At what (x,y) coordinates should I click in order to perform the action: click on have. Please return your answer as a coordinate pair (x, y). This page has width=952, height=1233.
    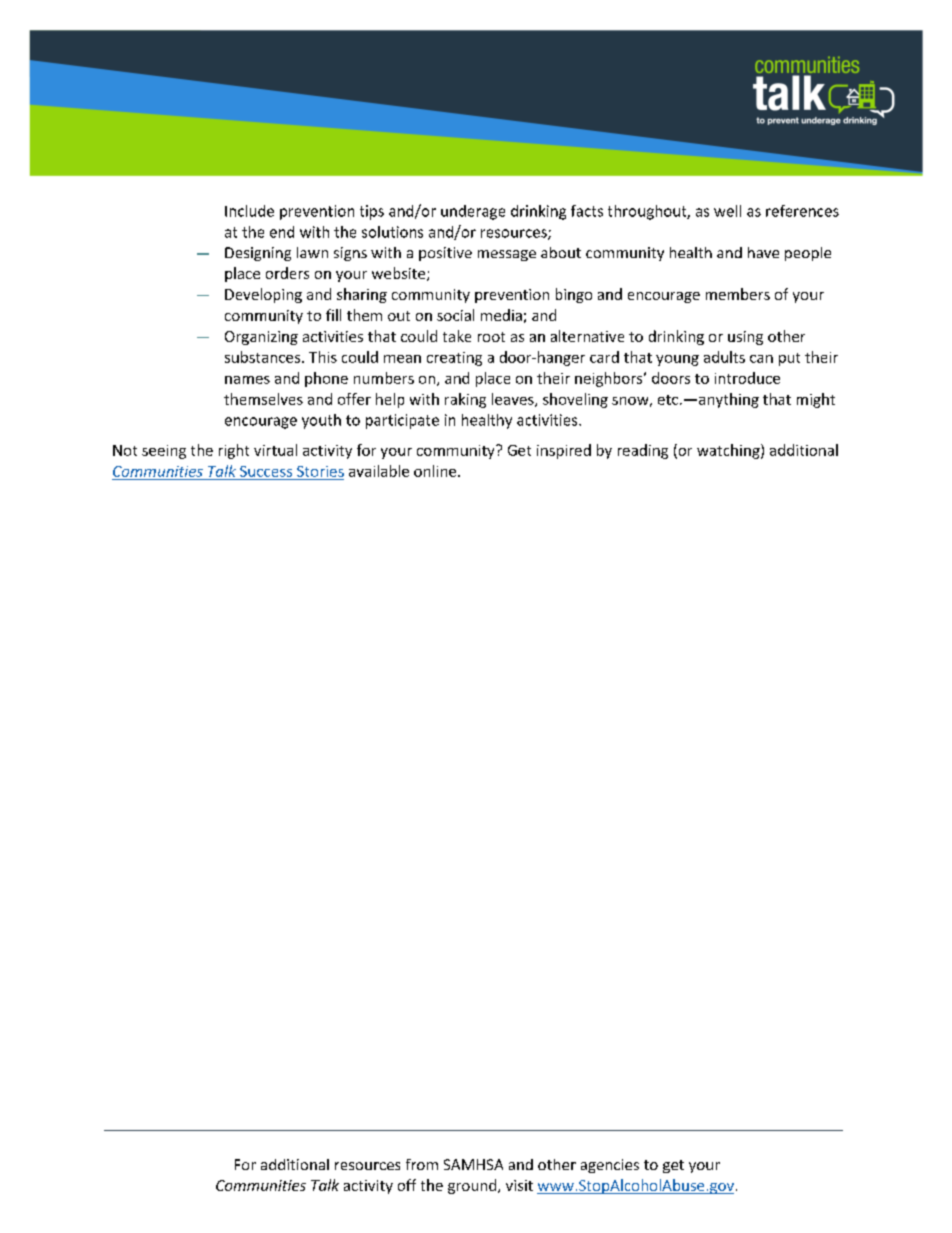
    Looking at the image, I should click on (763, 252).
